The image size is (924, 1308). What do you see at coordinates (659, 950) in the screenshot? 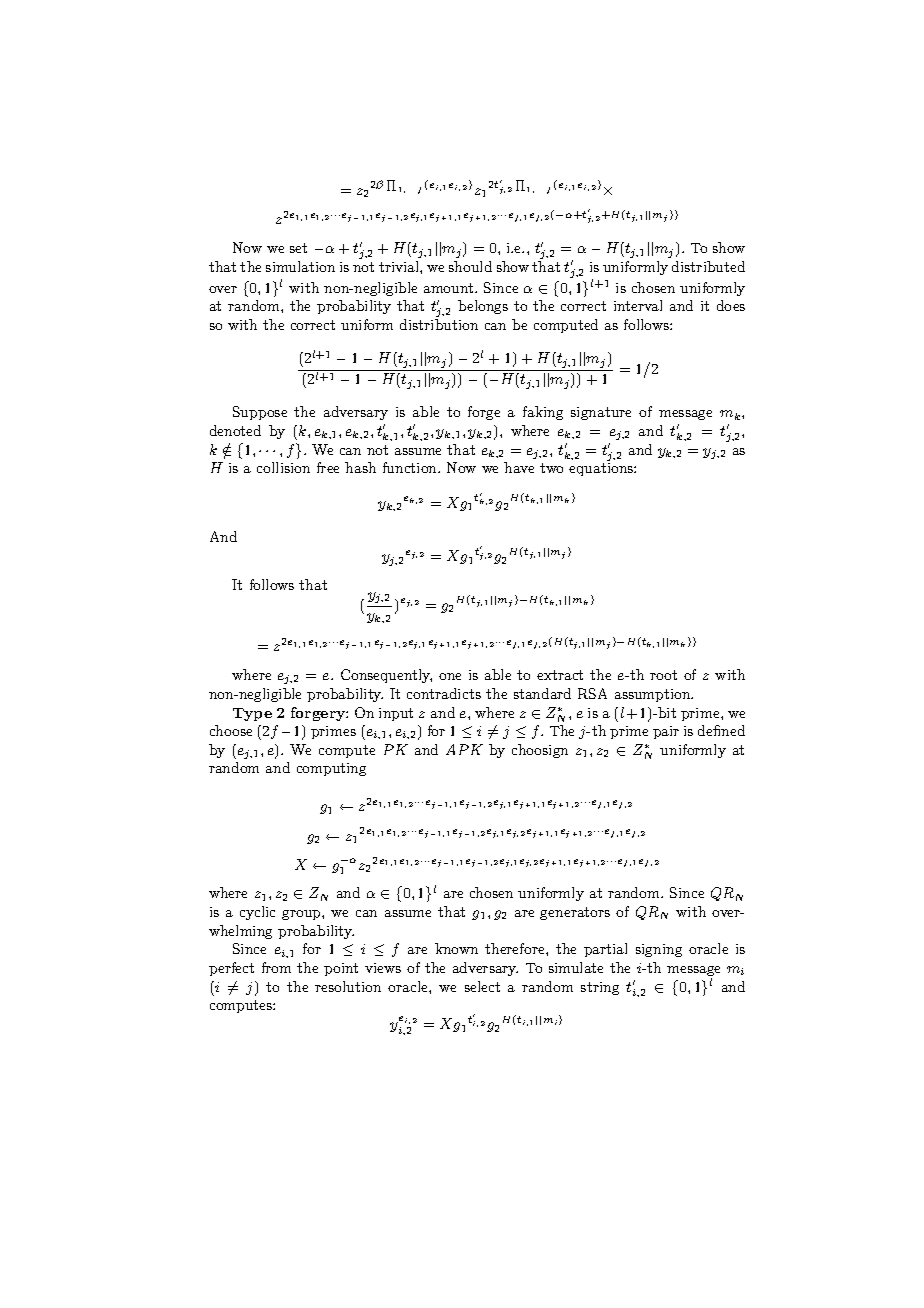
I see `signing` at bounding box center [659, 950].
